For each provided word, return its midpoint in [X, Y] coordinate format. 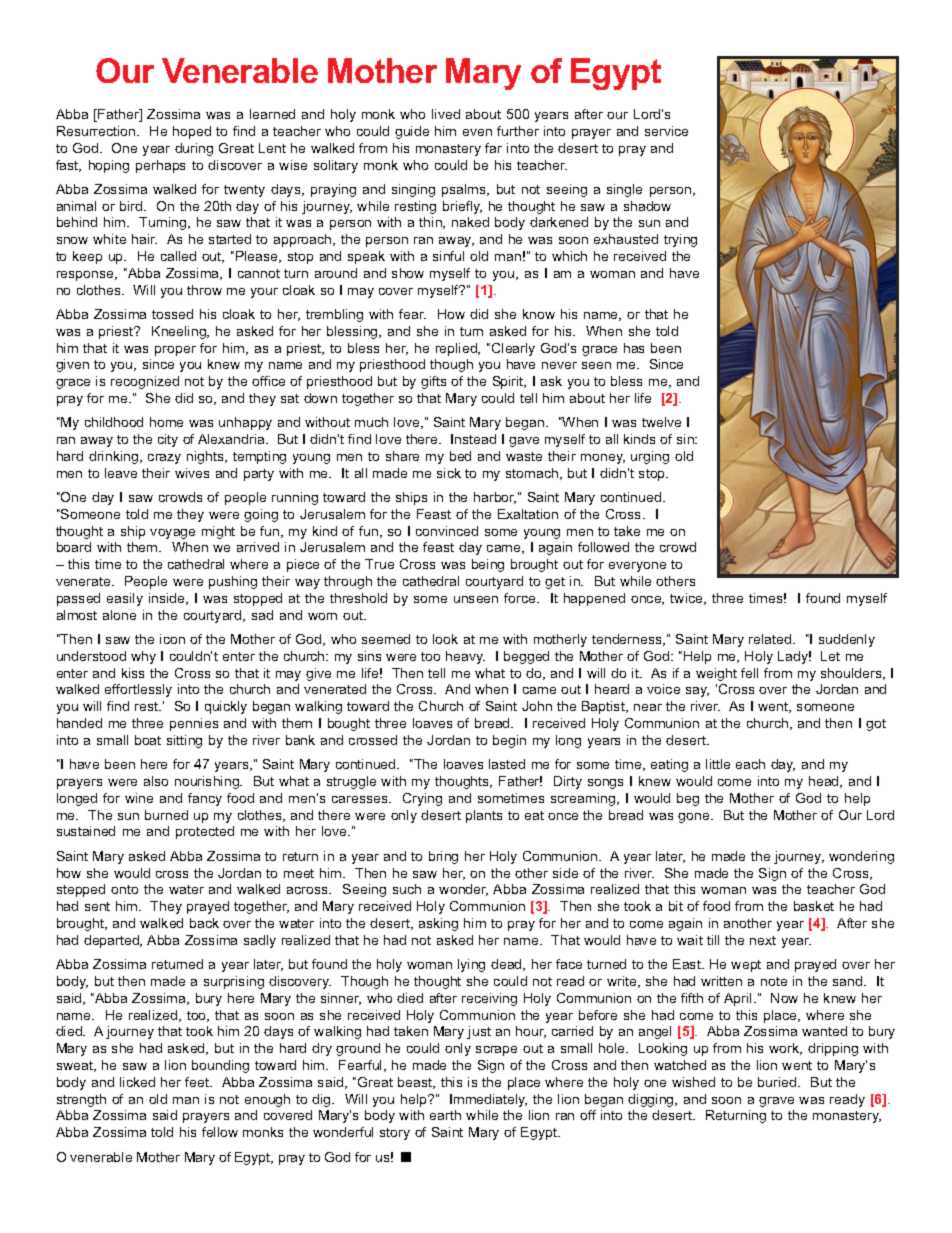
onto [124, 889]
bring [443, 857]
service [666, 131]
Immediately [488, 1100]
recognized [145, 382]
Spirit [509, 382]
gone [695, 818]
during [194, 149]
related [771, 639]
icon [172, 639]
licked [137, 1082]
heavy [465, 657]
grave [776, 1102]
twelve [661, 422]
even [477, 132]
